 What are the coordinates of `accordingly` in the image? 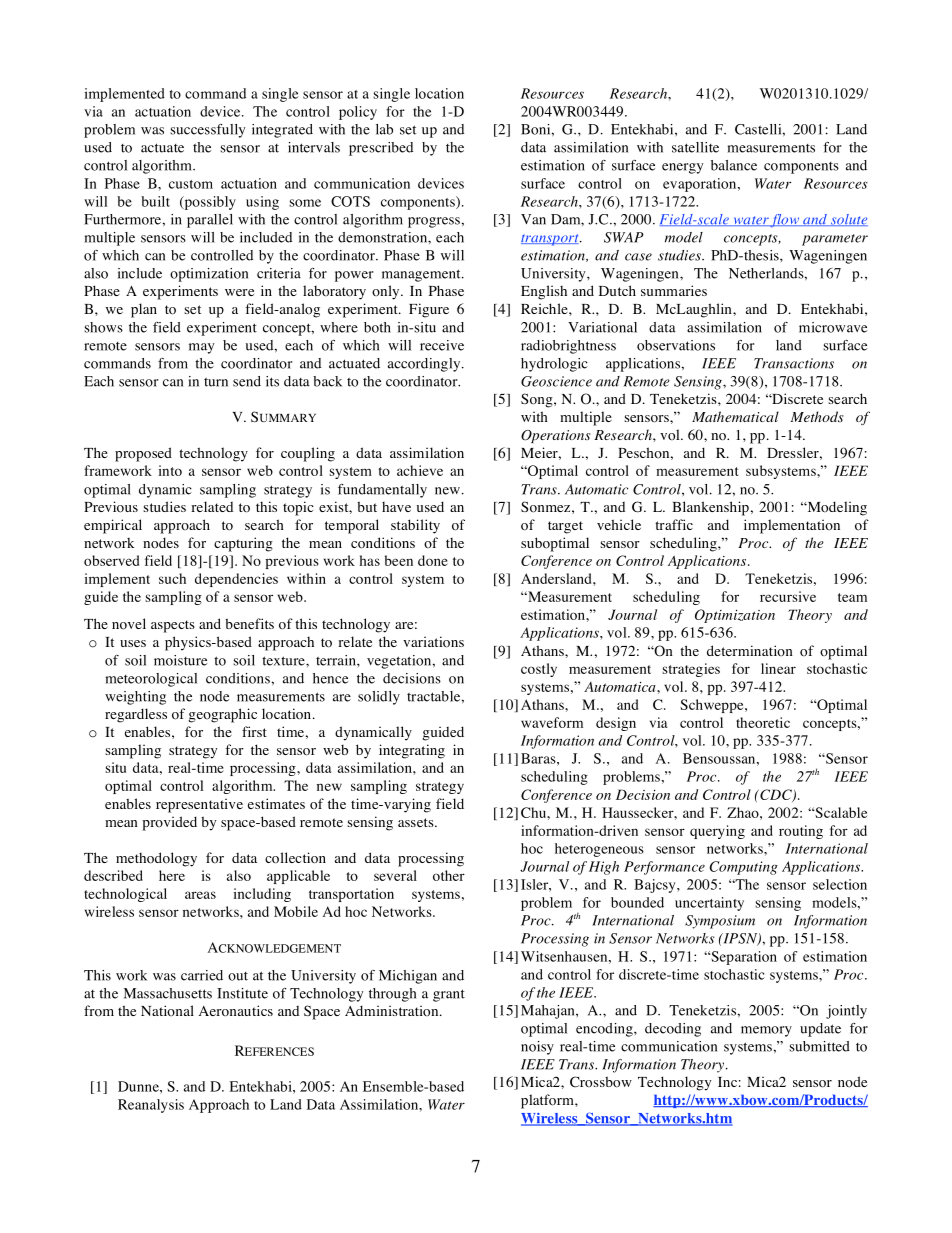 It's located at (425, 365).
